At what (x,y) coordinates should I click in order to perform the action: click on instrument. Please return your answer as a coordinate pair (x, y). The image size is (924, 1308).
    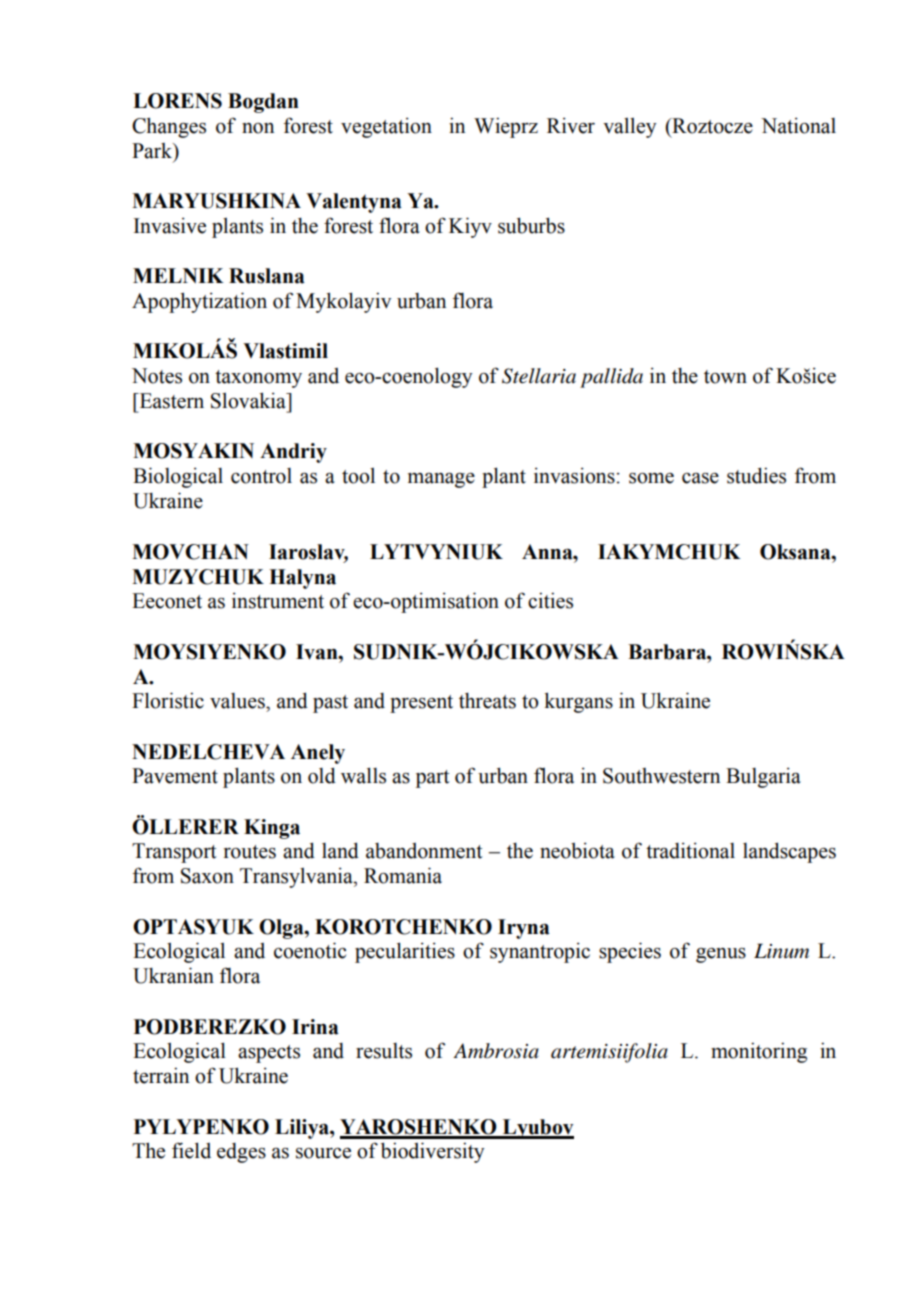
    Looking at the image, I should click on (278, 601).
